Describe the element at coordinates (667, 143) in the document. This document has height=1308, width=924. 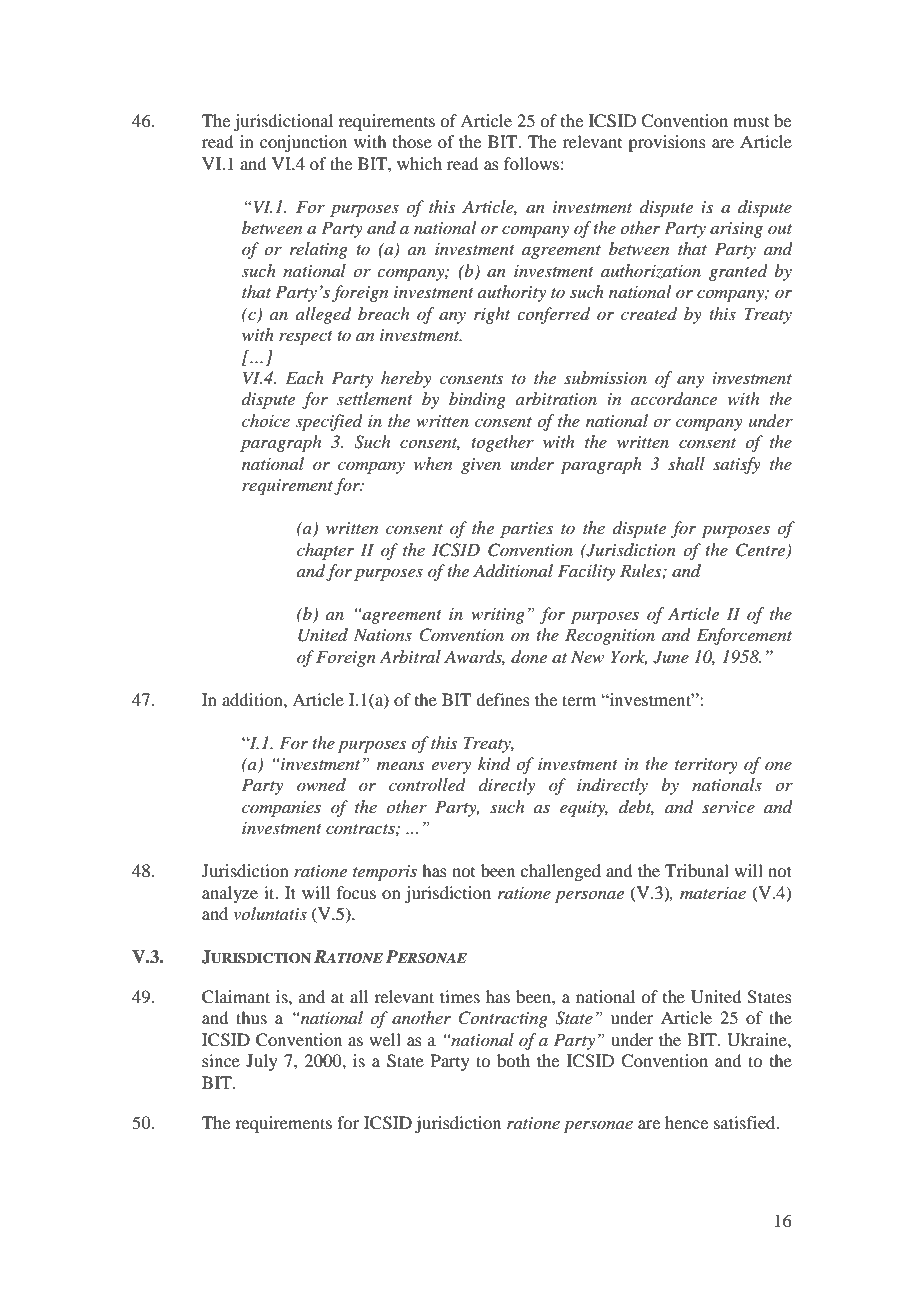
I see `provisions` at that location.
